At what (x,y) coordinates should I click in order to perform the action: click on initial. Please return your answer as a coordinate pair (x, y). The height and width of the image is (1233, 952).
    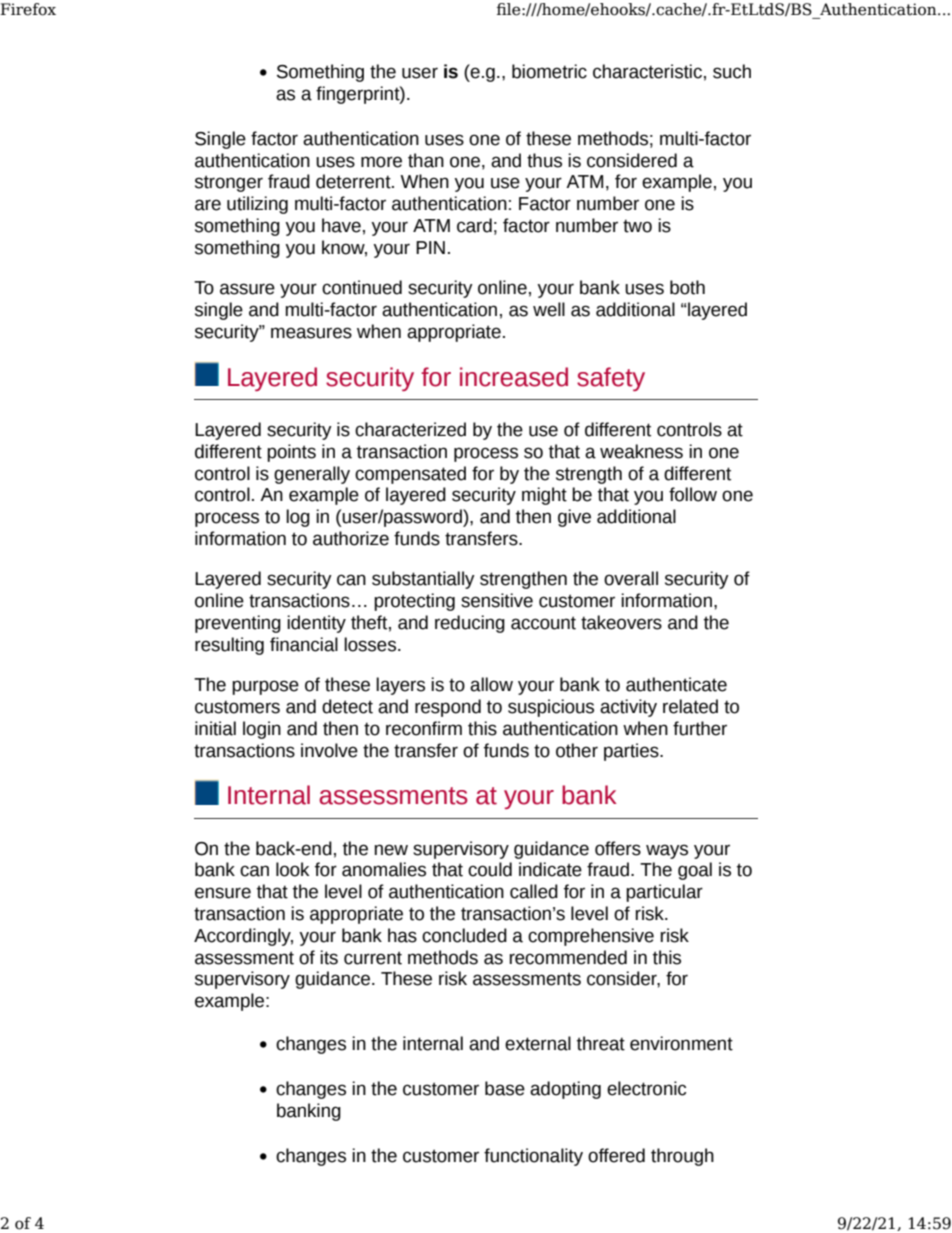
    Looking at the image, I should click on (215, 728).
